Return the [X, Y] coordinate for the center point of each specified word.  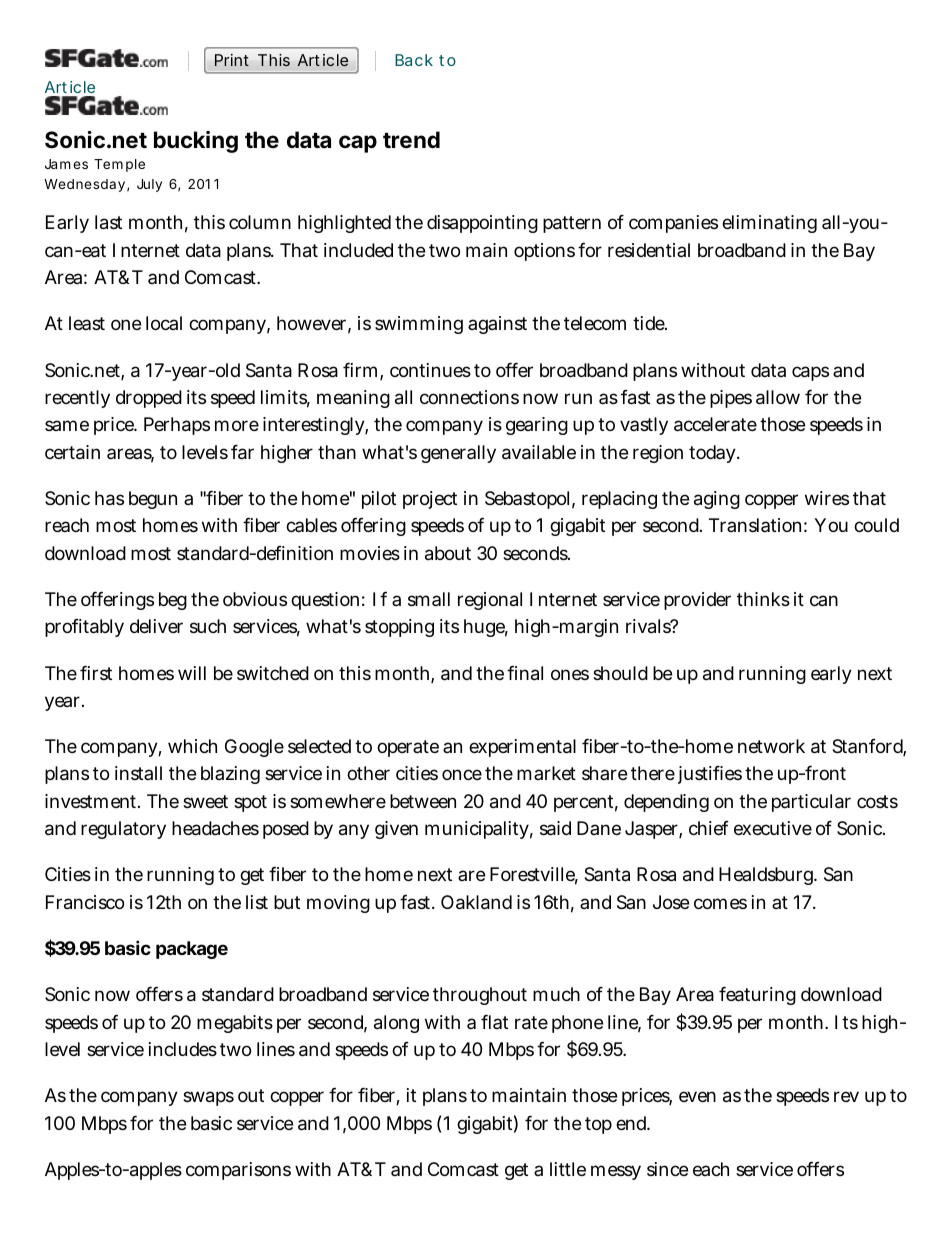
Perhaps [177, 426]
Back [414, 60]
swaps [208, 1098]
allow [778, 397]
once [462, 774]
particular [811, 803]
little [568, 1169]
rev [846, 1096]
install [138, 773]
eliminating [769, 224]
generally [458, 454]
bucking [196, 142]
